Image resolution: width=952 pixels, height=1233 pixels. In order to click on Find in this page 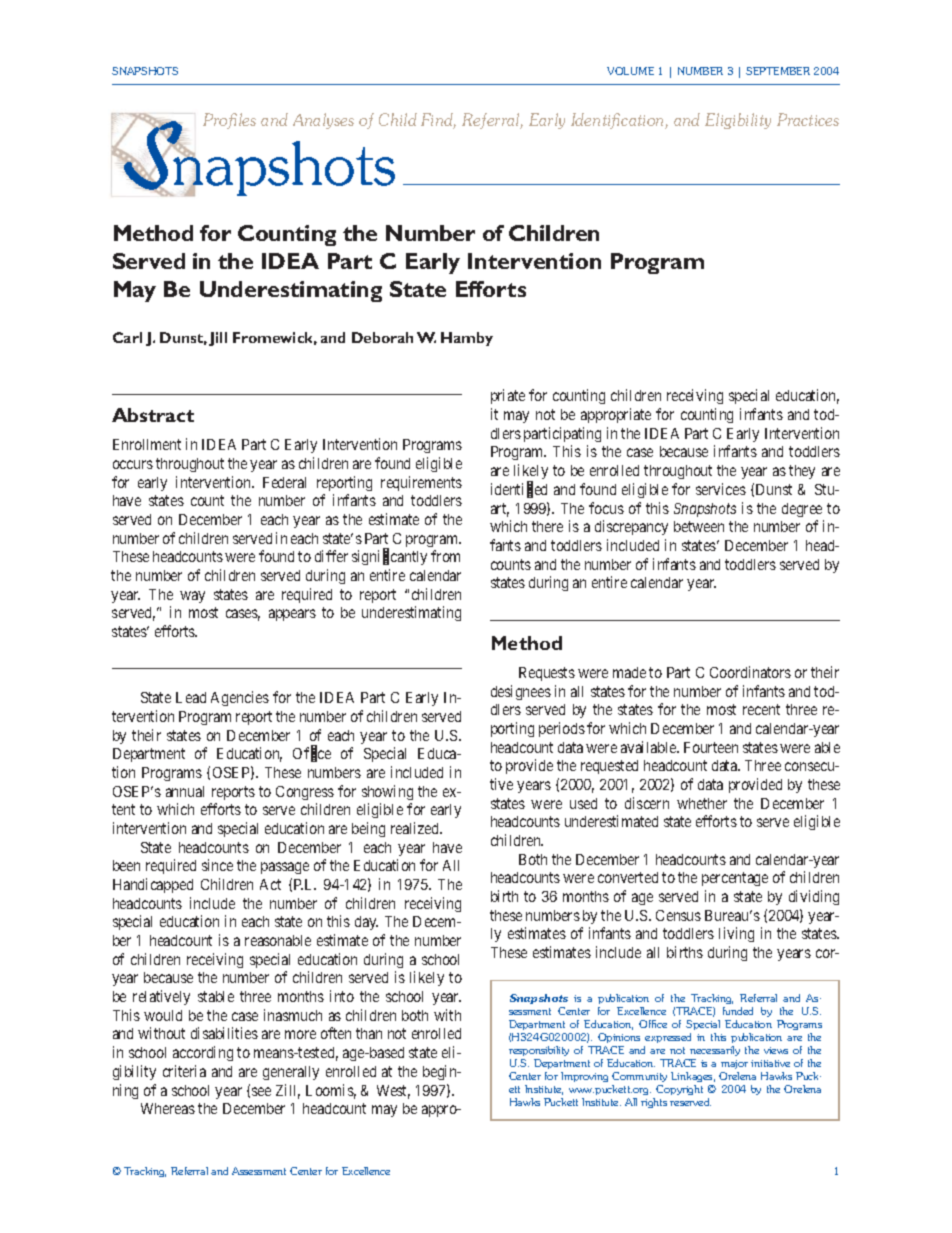, I will do `click(438, 121)`.
